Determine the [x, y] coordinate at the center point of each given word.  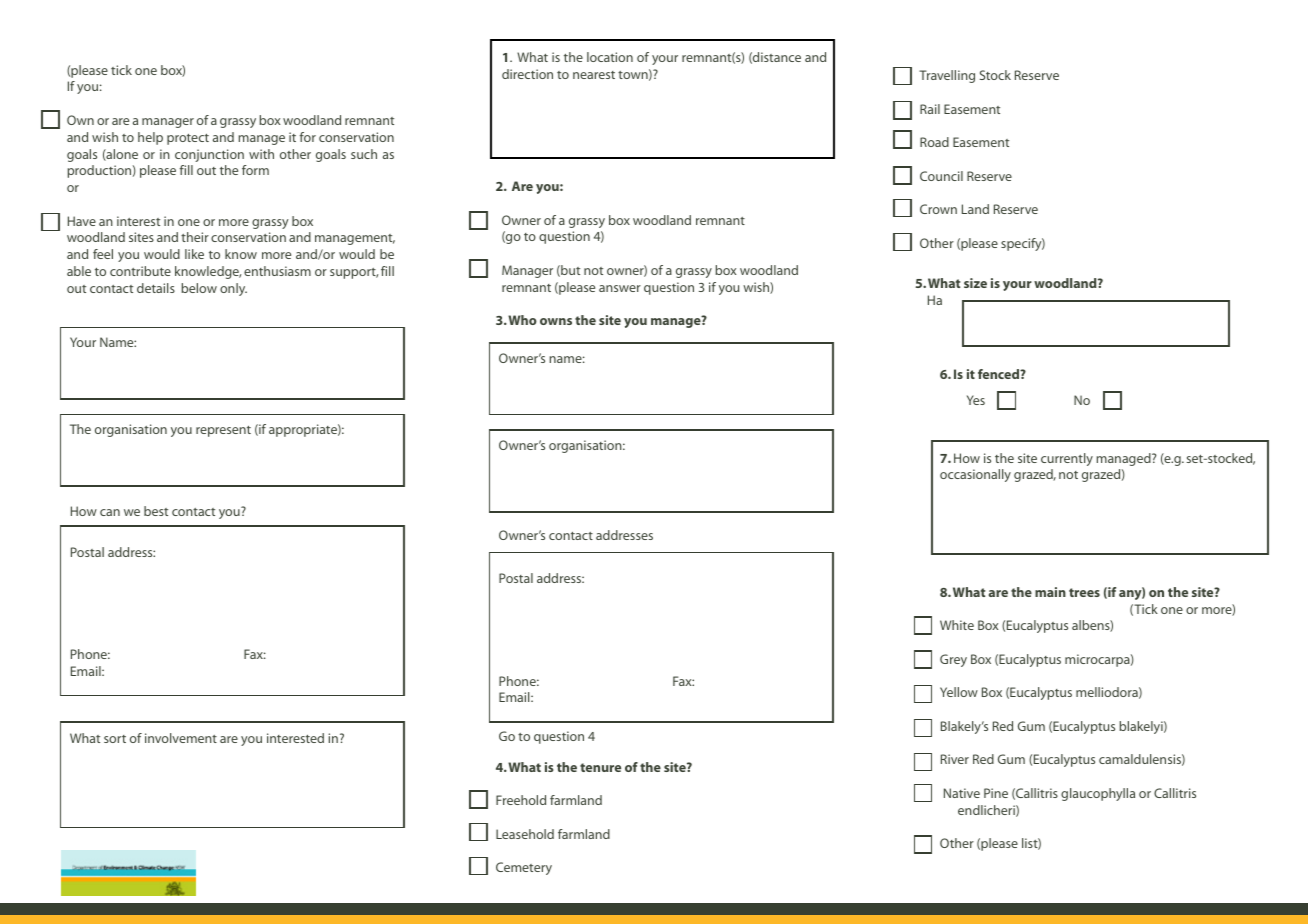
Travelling [947, 76]
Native [962, 793]
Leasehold [525, 834]
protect [188, 139]
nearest [594, 75]
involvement [181, 738]
